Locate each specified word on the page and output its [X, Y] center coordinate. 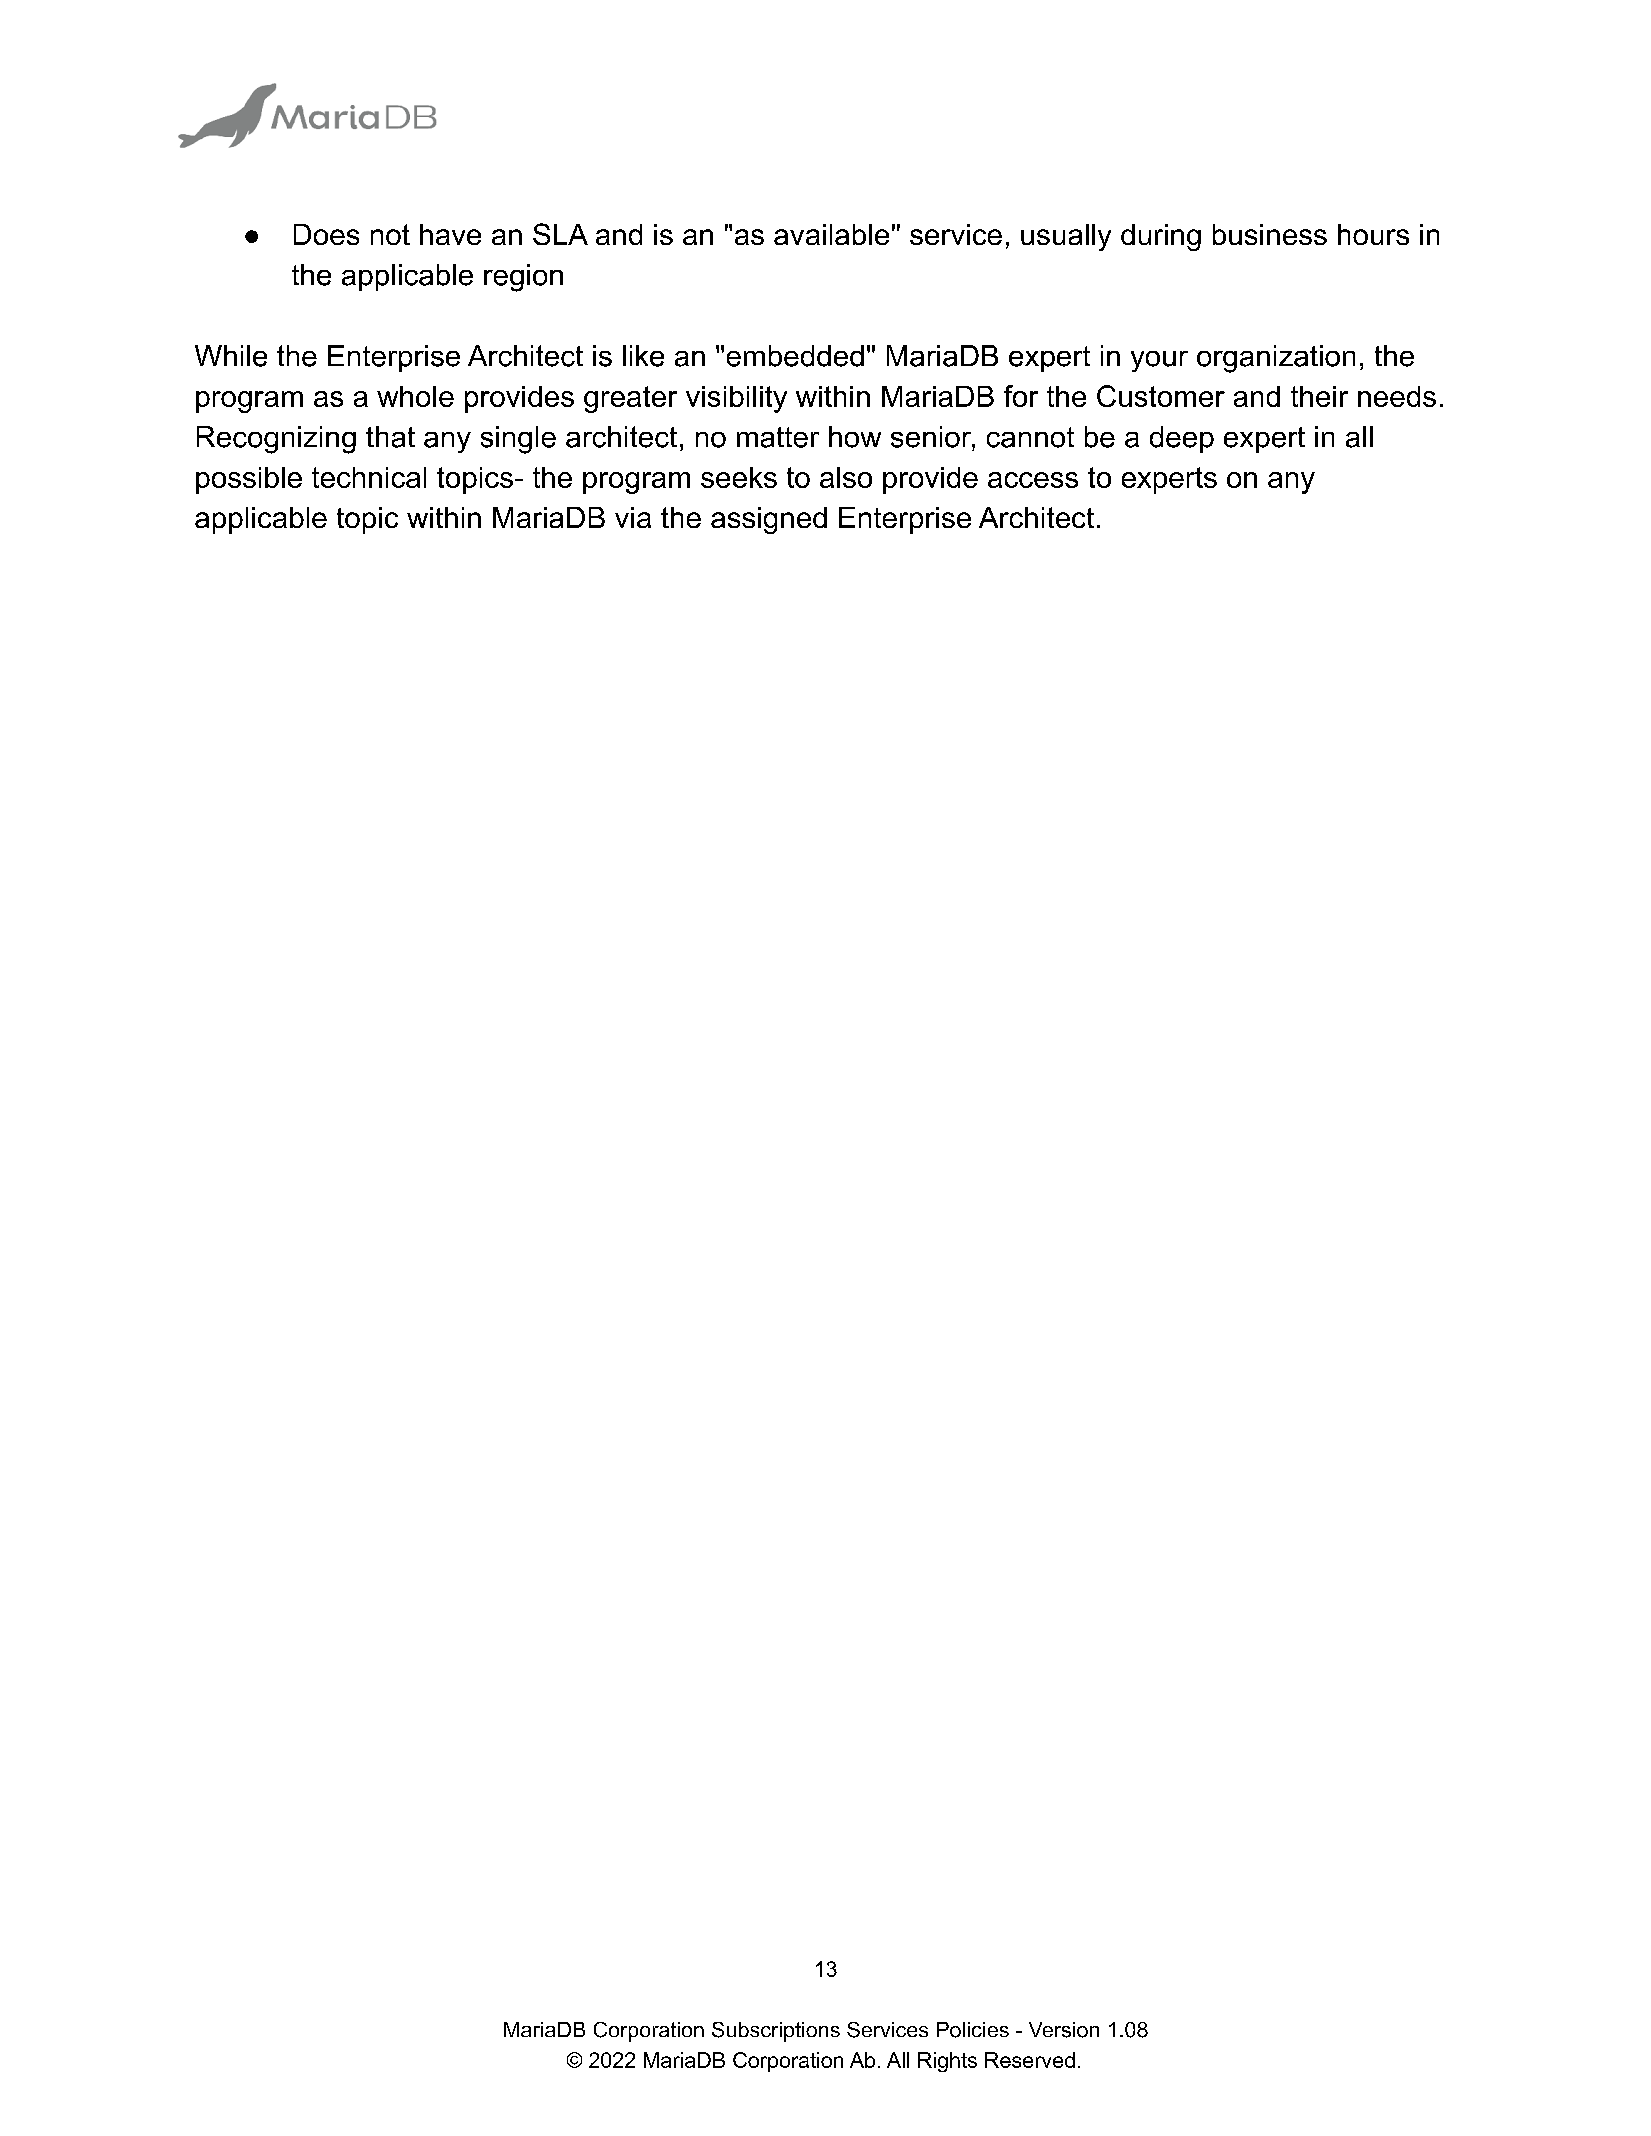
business [1270, 234]
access [1033, 480]
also [846, 477]
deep [1182, 439]
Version [1064, 2030]
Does [326, 234]
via [633, 517]
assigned [769, 520]
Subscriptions [776, 2032]
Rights [947, 2062]
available [831, 234]
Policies [973, 2030]
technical [369, 477]
